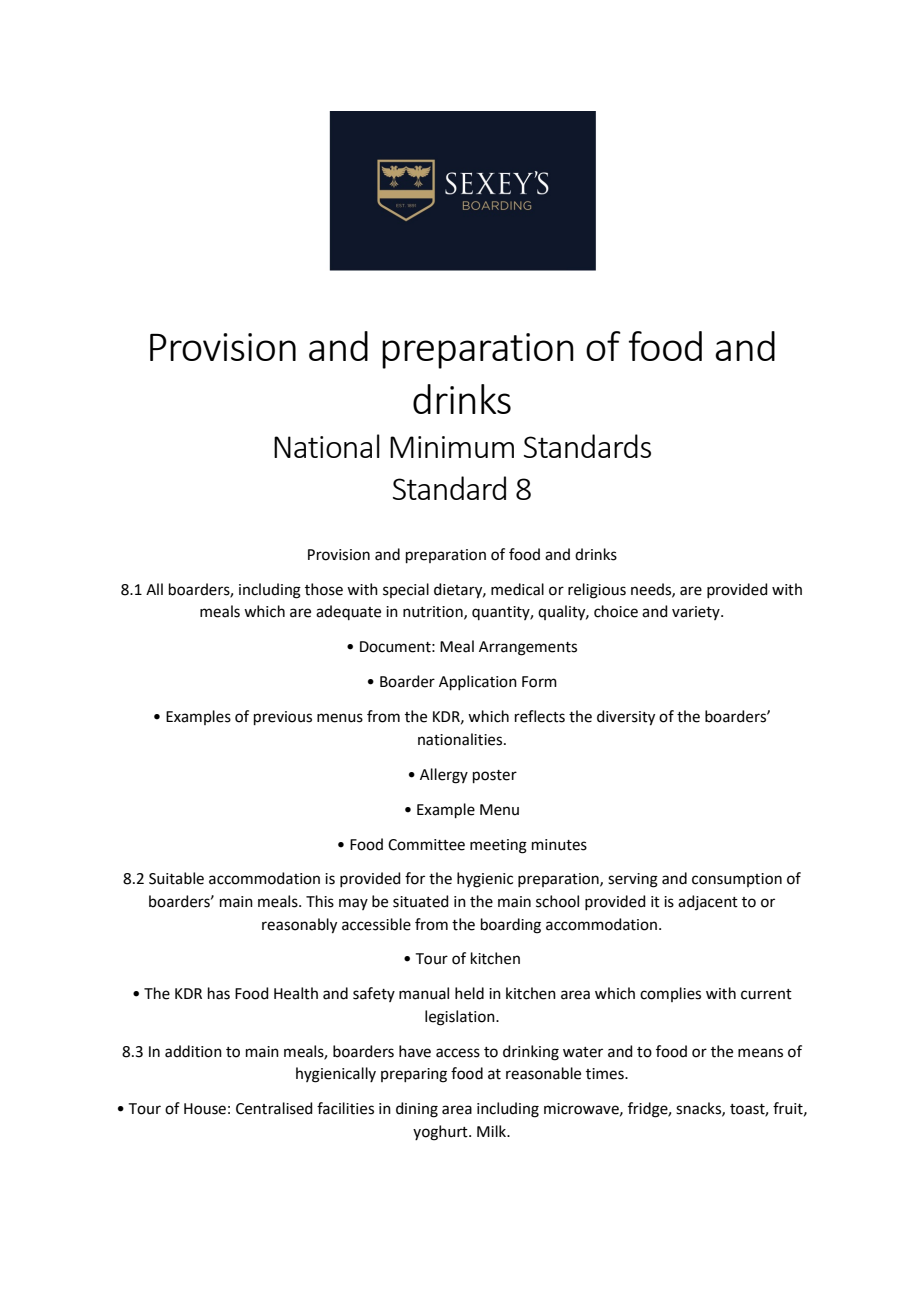 The width and height of the document is (924, 1308). Describe the element at coordinates (626, 718) in the document. I see `diversity` at that location.
